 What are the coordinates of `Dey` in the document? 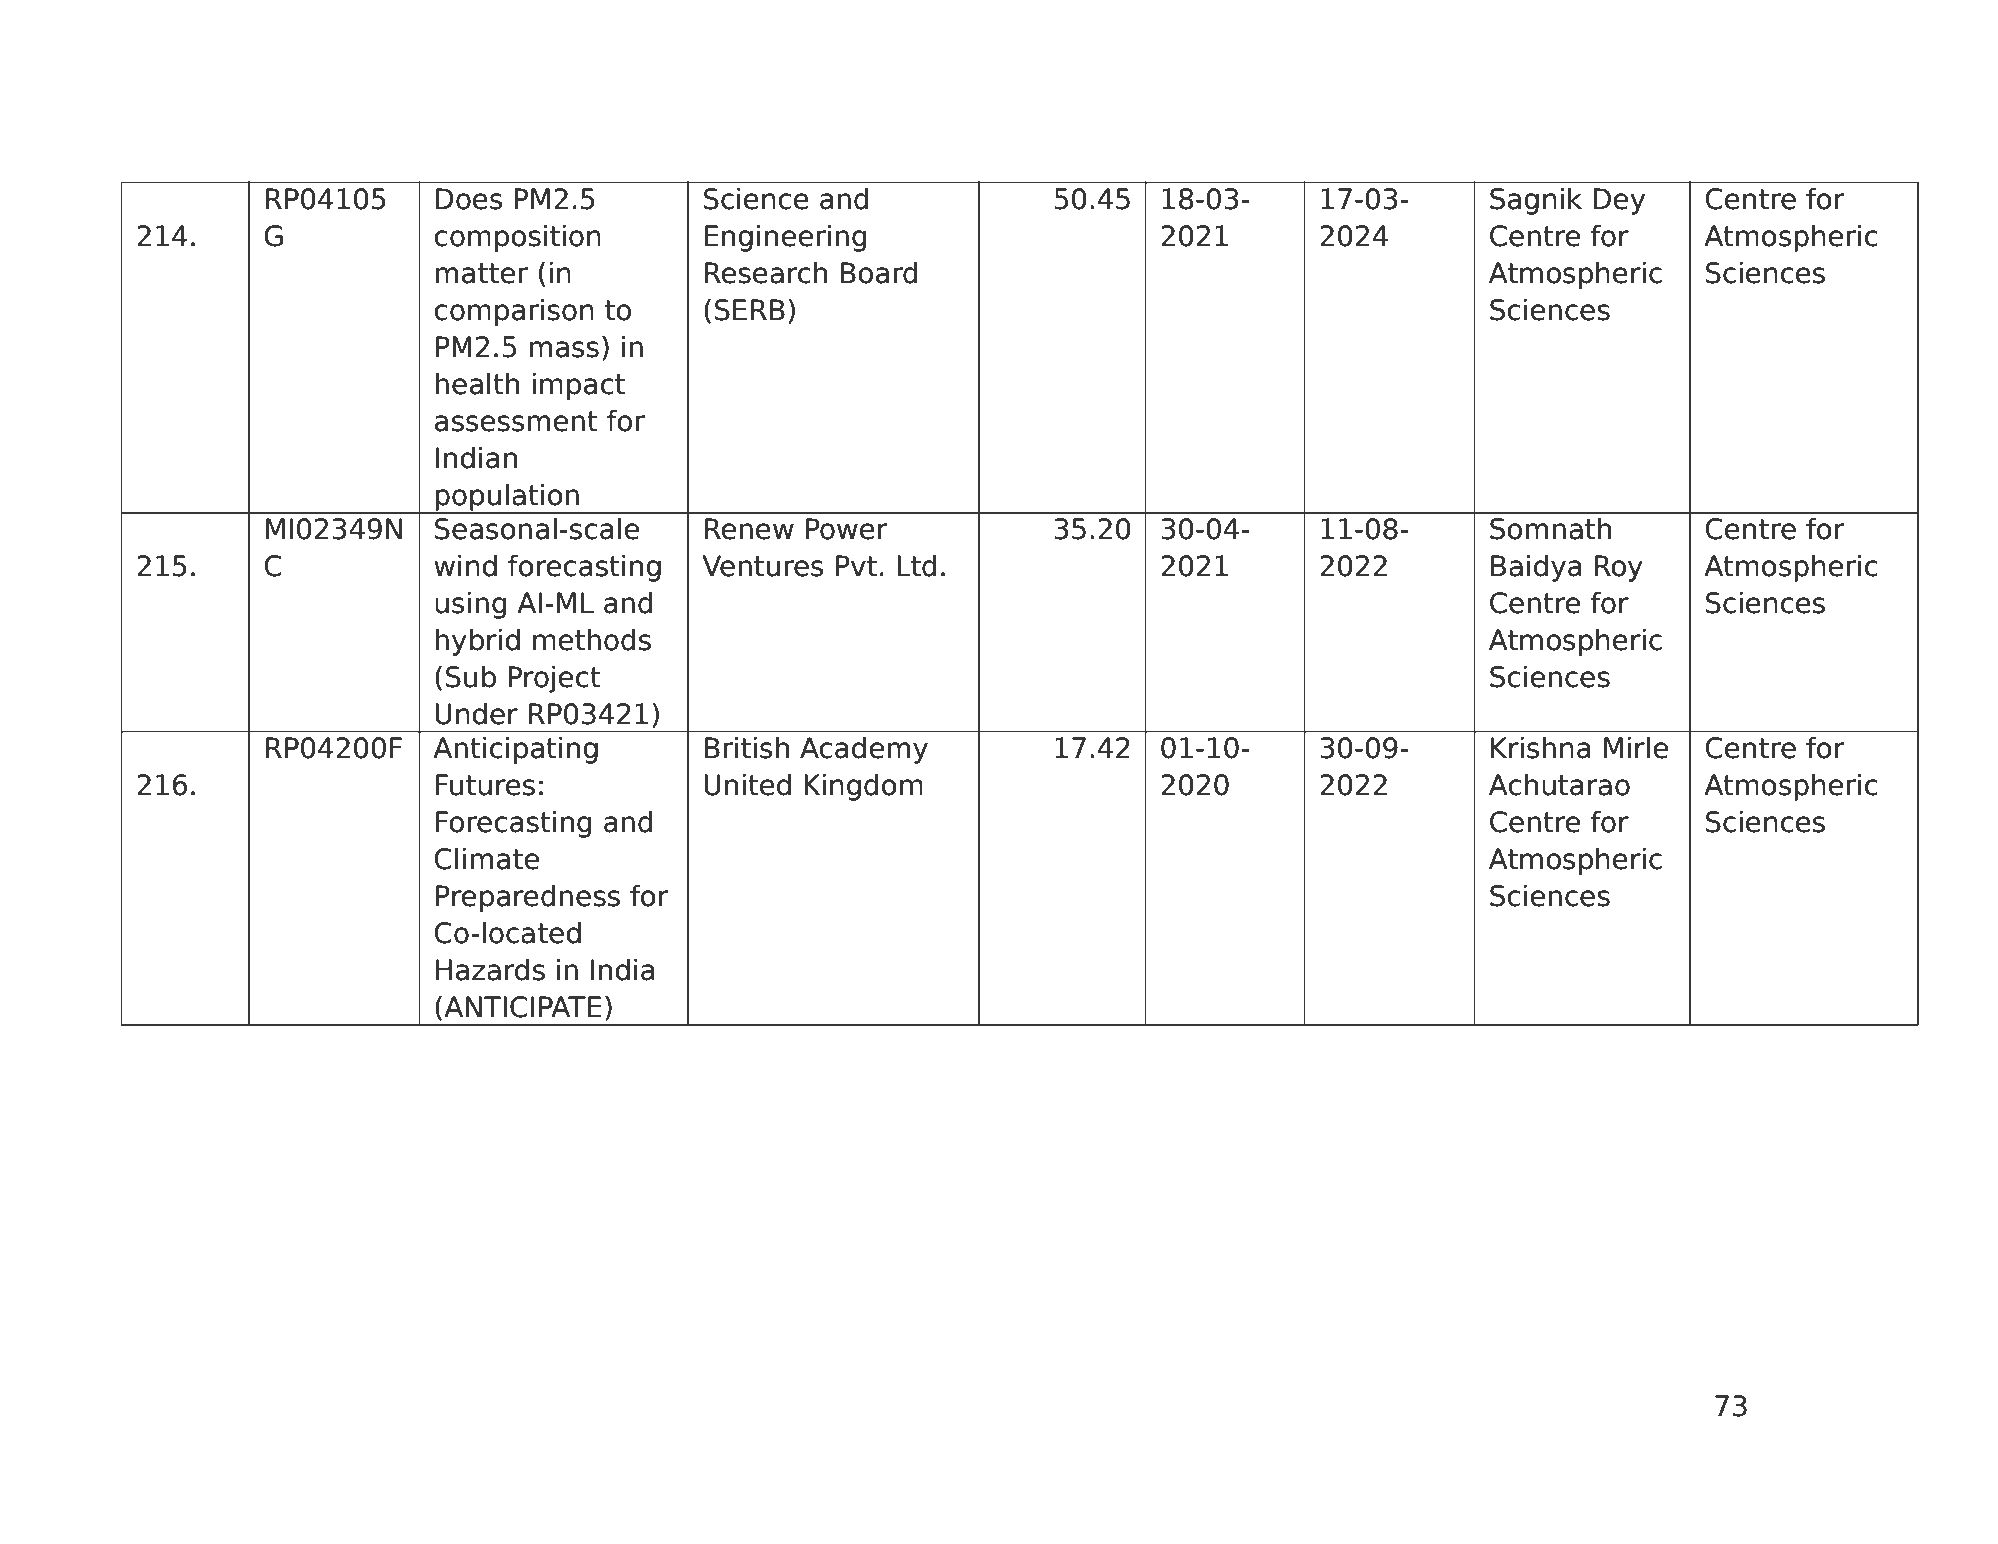 It's located at (1619, 201).
